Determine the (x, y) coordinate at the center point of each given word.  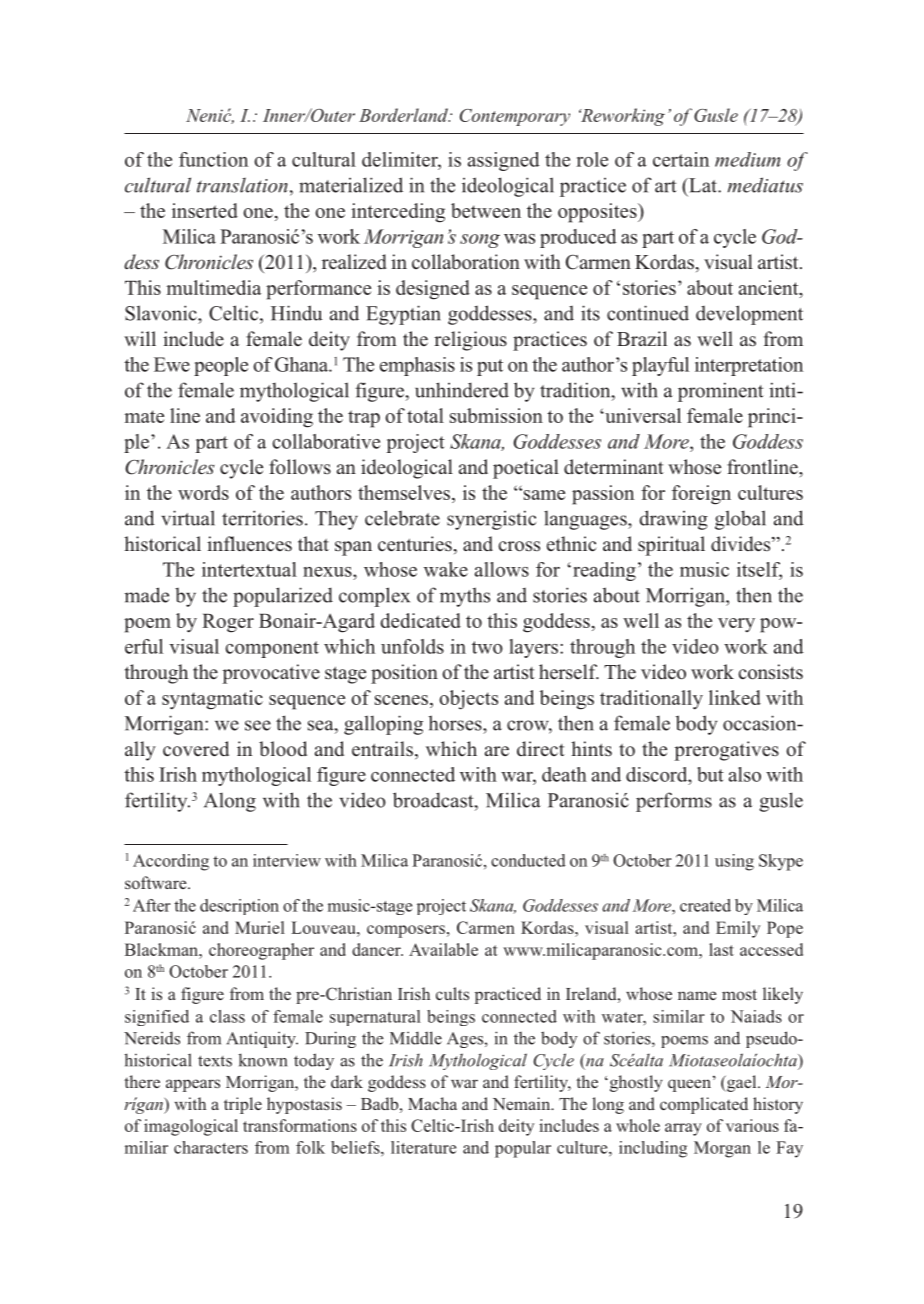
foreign (701, 495)
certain (681, 159)
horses (456, 723)
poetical (526, 469)
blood (283, 749)
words (203, 492)
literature (423, 1147)
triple (243, 1105)
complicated (704, 1105)
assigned (504, 161)
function (213, 159)
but (710, 774)
